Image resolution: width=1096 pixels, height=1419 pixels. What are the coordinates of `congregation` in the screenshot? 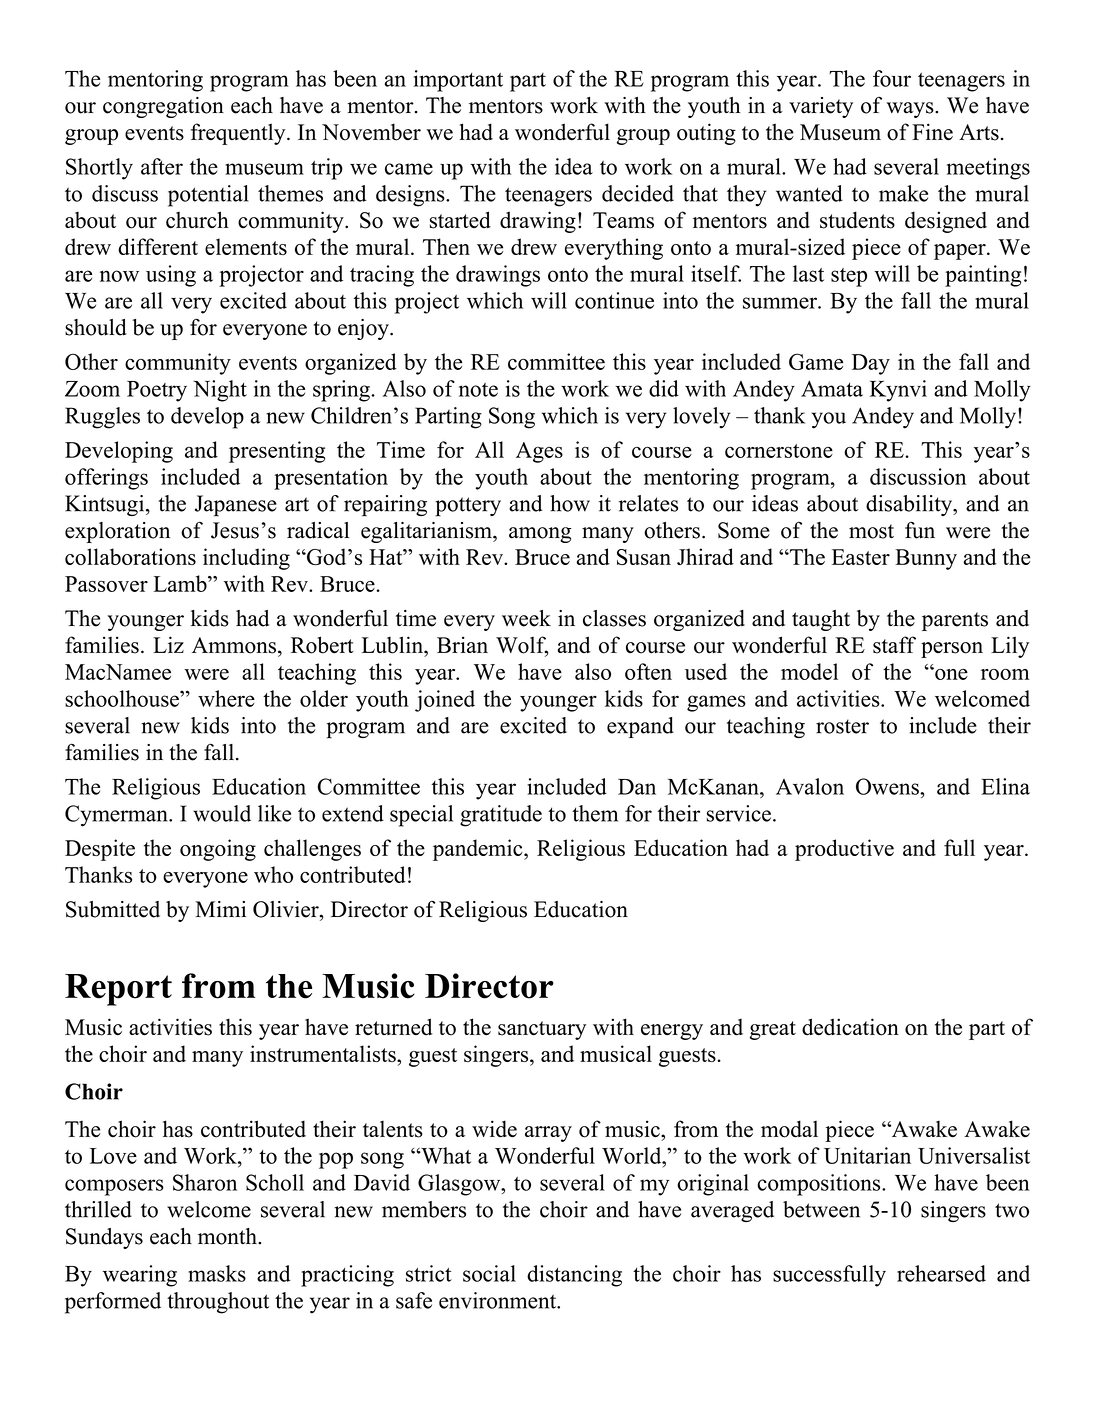 It's located at (163, 107).
